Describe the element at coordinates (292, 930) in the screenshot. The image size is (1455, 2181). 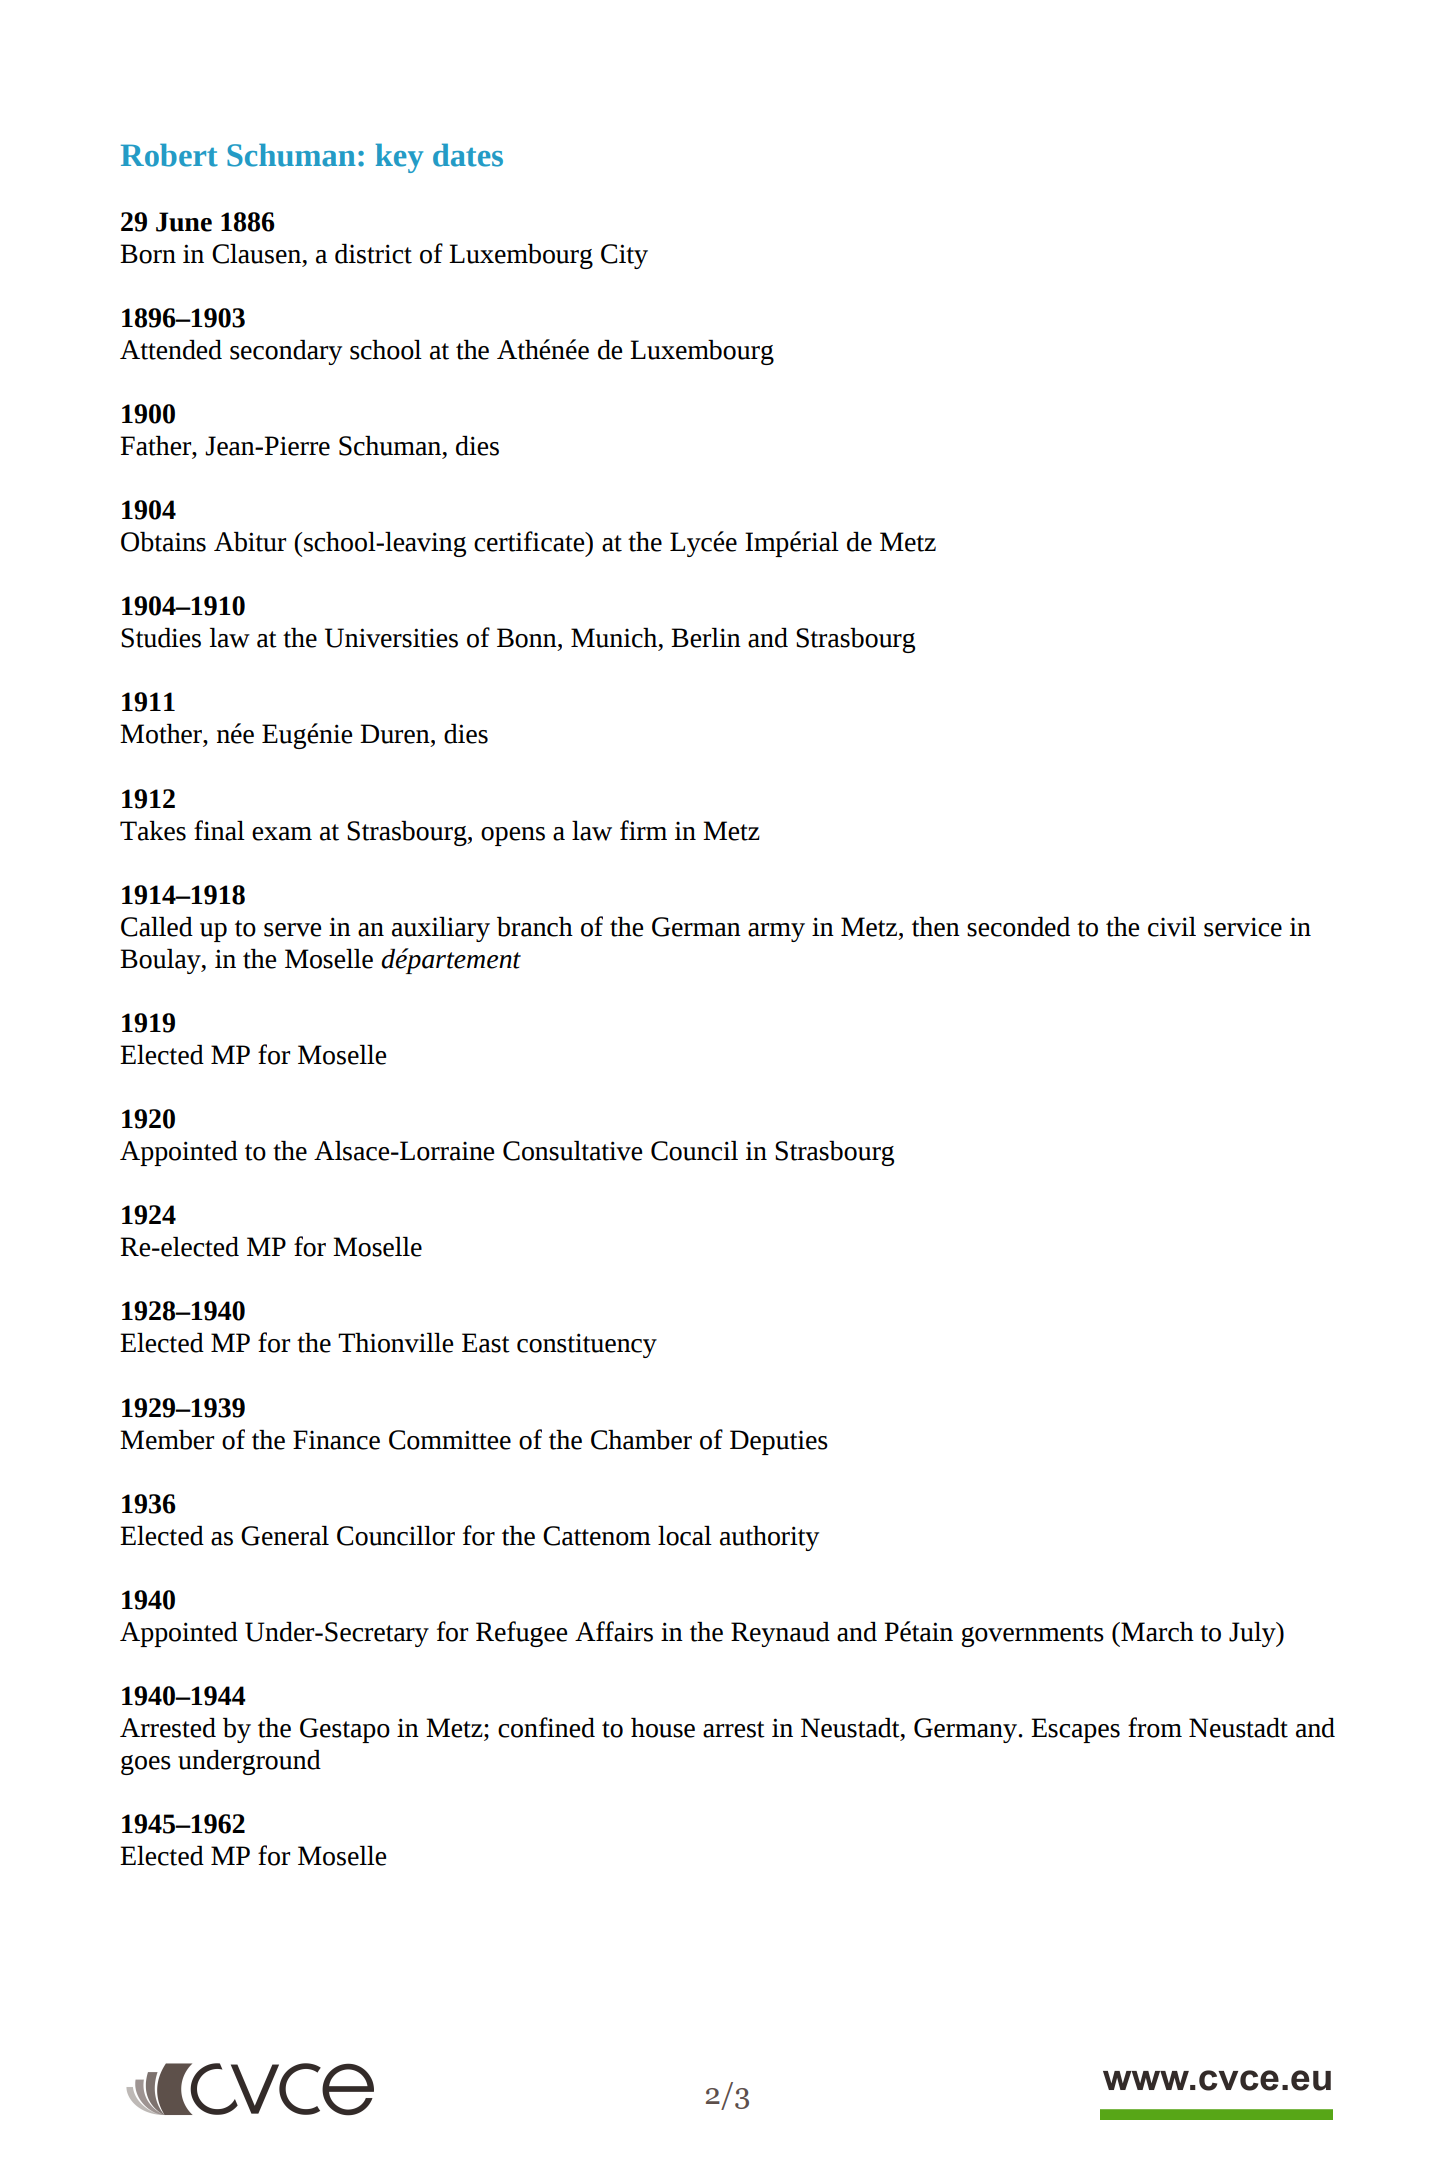
I see `serve` at that location.
